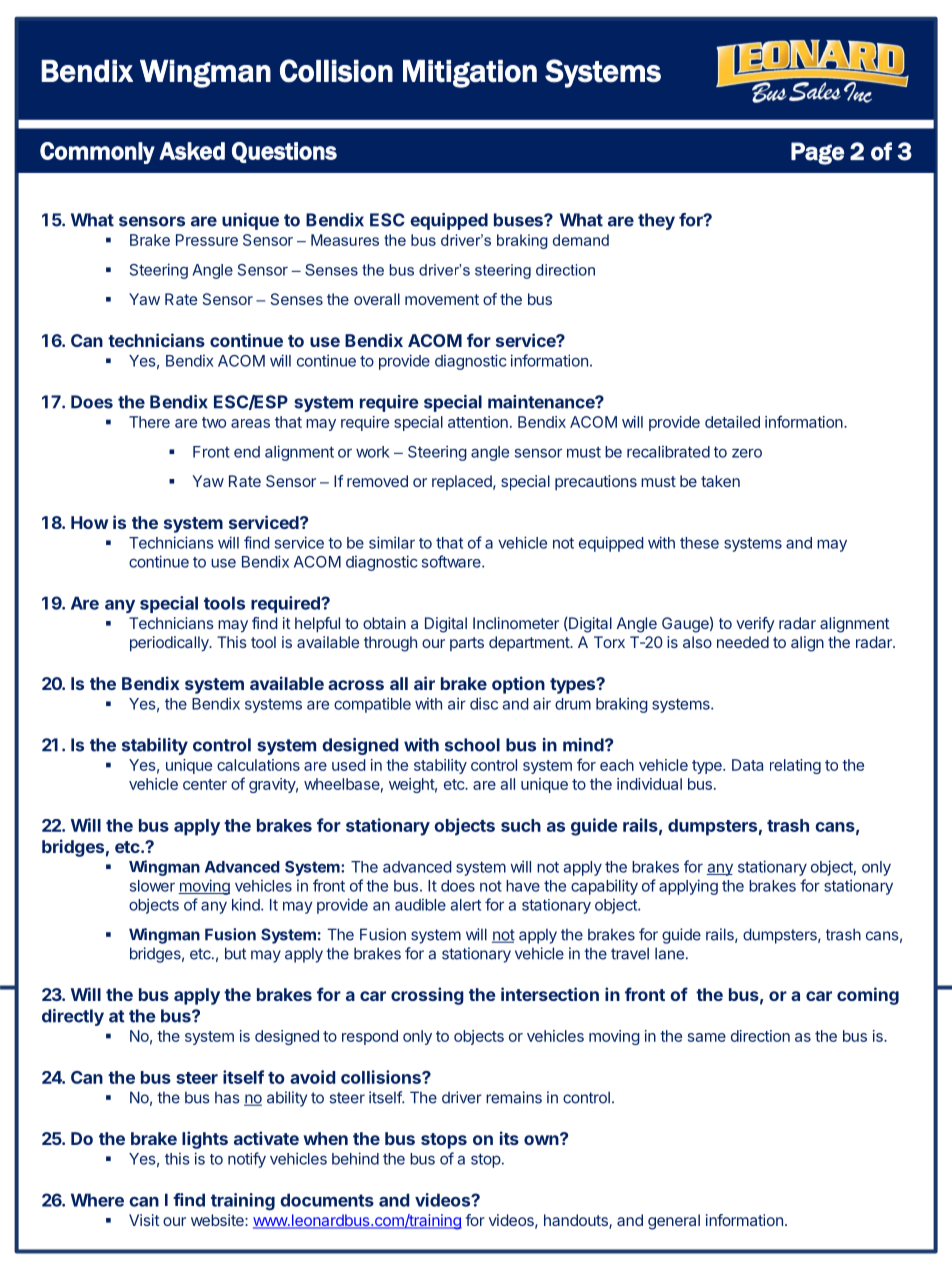 The height and width of the document is (1270, 952). What do you see at coordinates (470, 74) in the document?
I see `Mitigation` at bounding box center [470, 74].
